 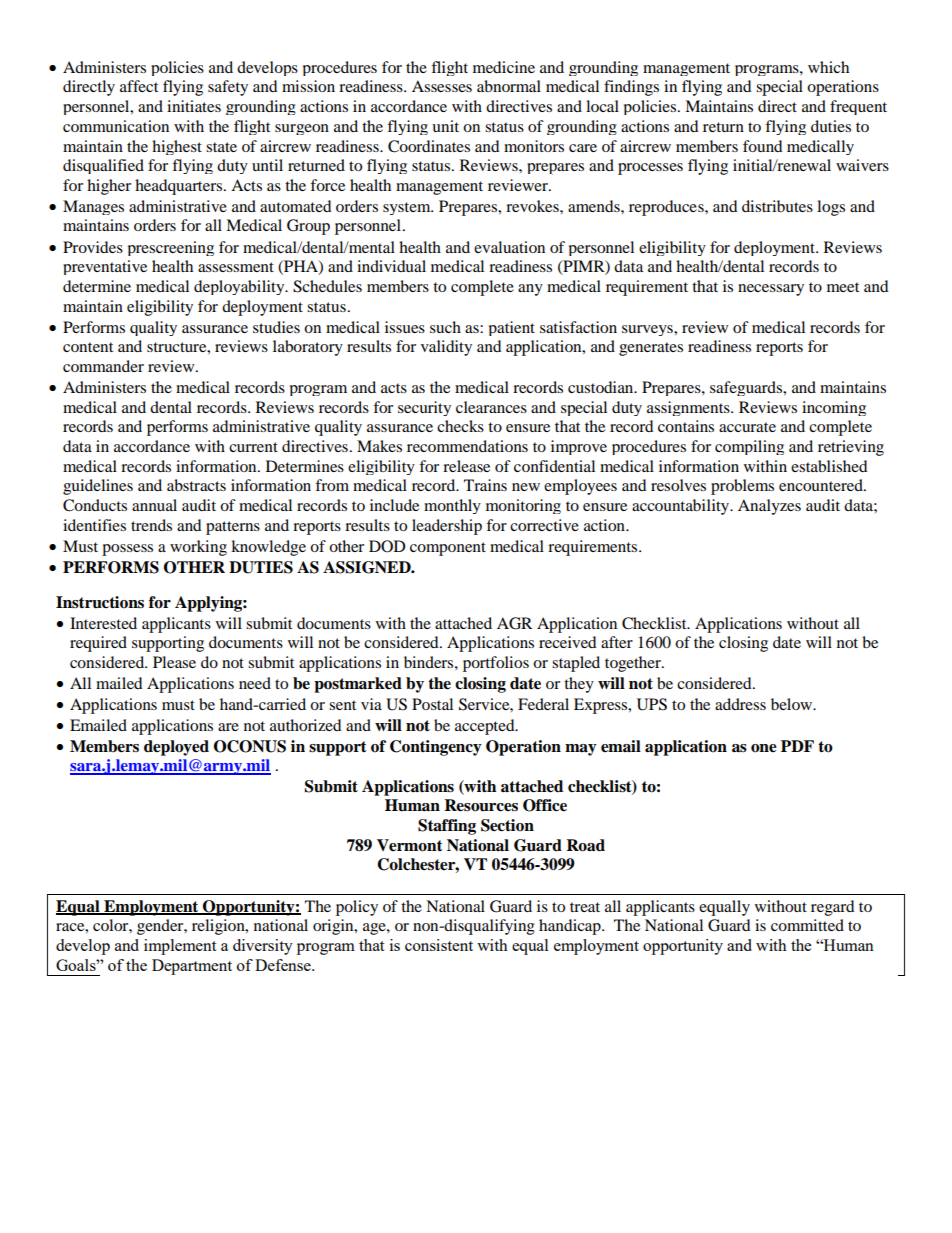 I want to click on initiates, so click(x=194, y=106).
